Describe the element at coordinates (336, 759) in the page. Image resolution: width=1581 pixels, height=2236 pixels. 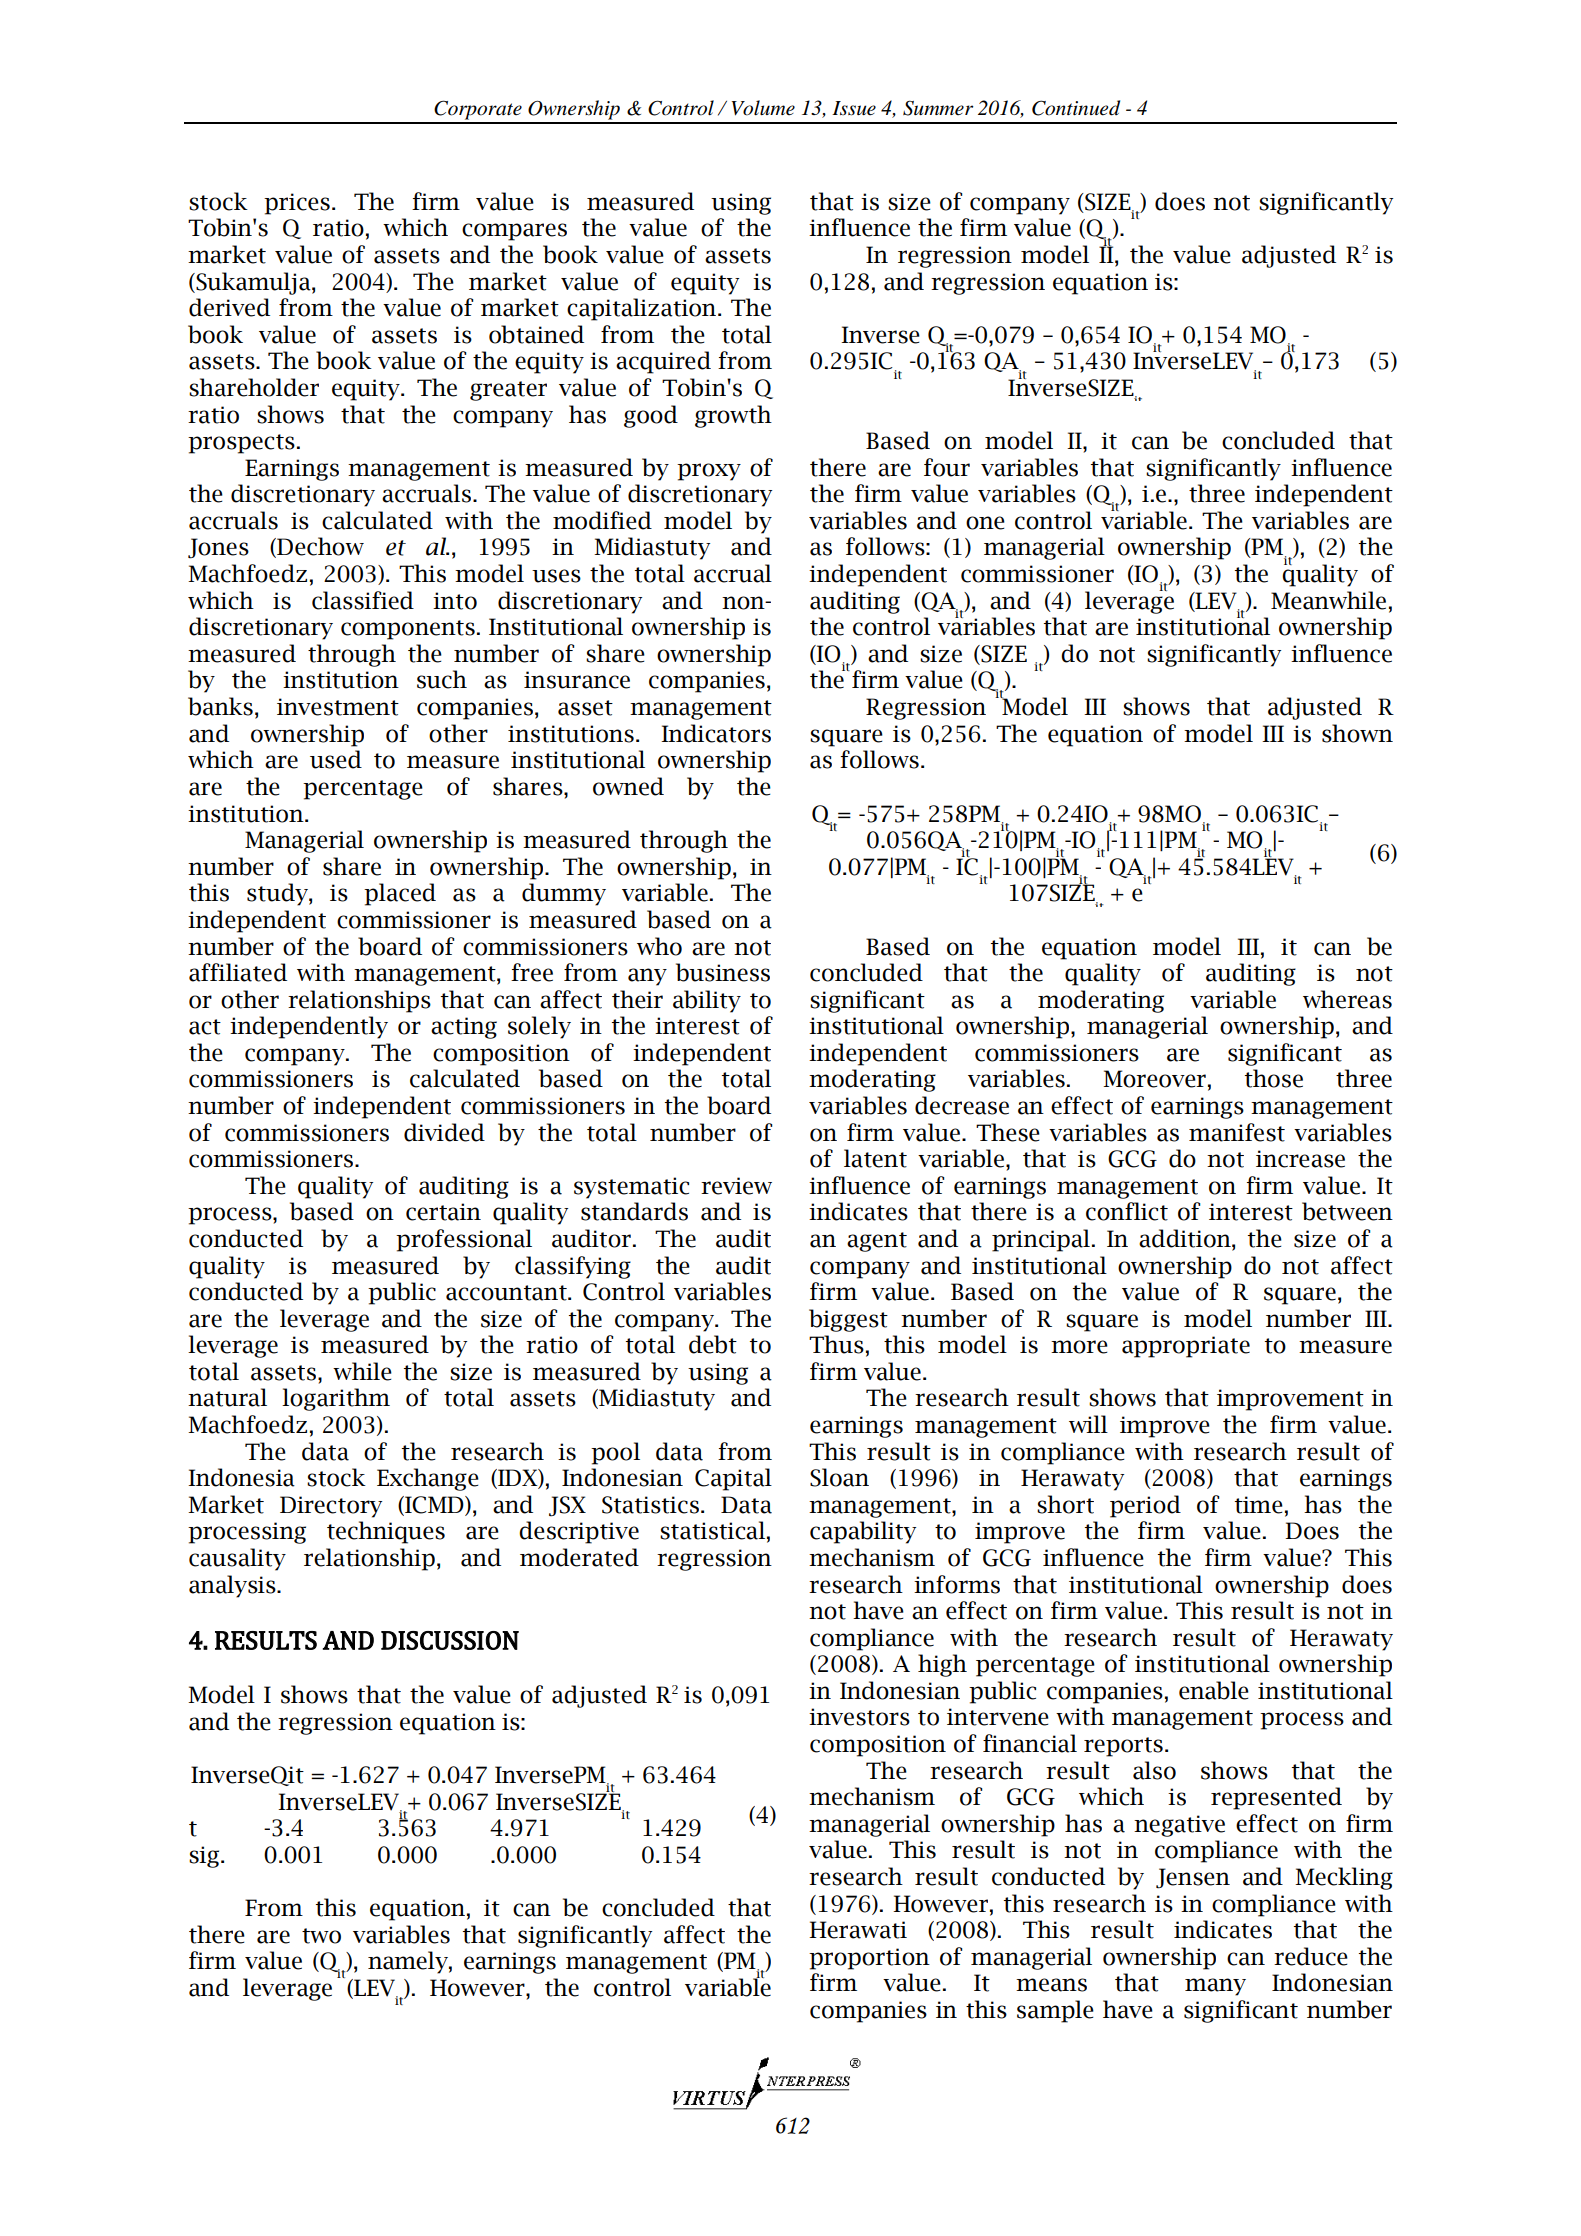
I see `used` at that location.
